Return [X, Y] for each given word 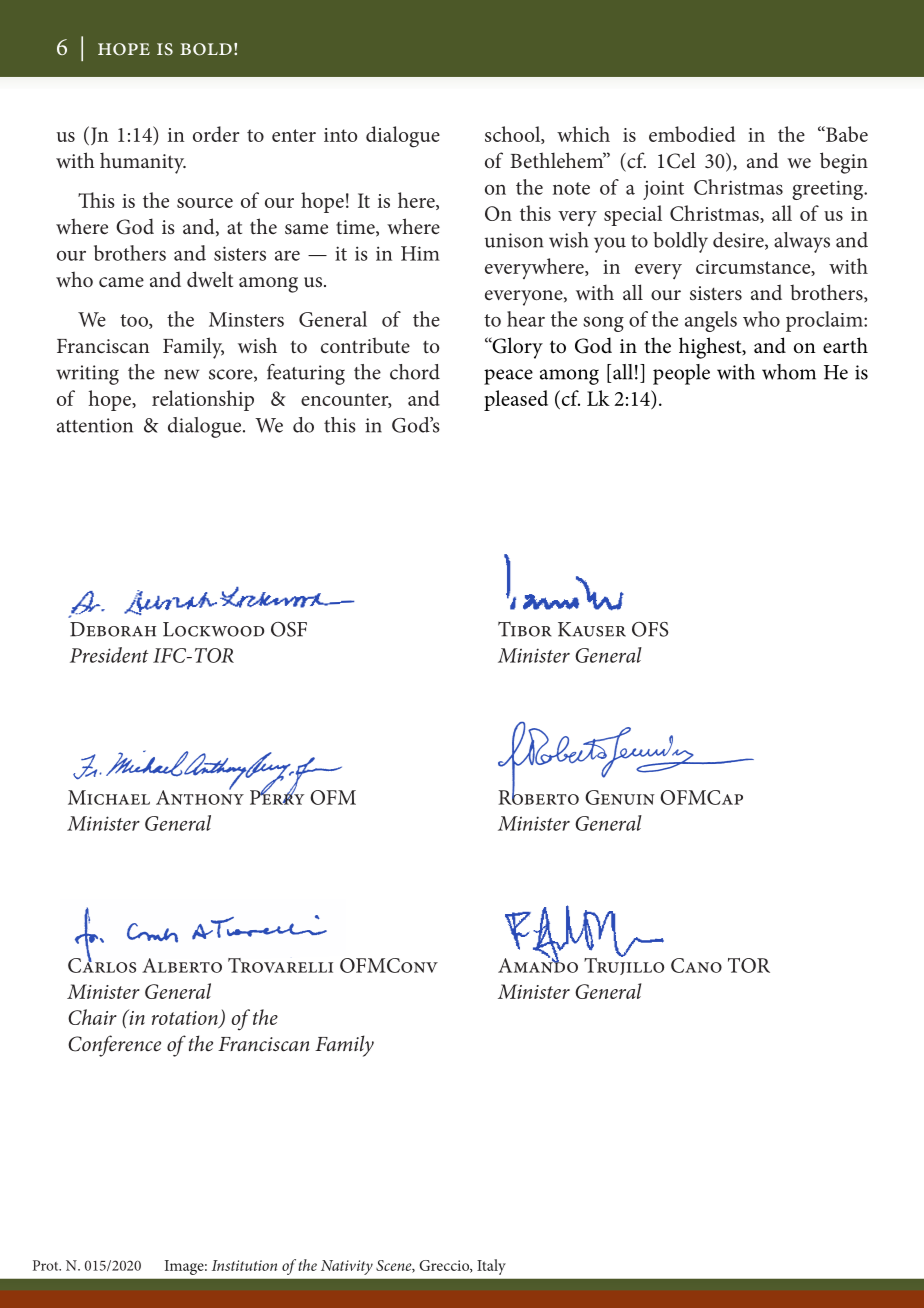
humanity [143, 163]
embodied [692, 134]
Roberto [538, 796]
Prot [47, 1265]
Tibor [525, 629]
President [109, 655]
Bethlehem [558, 160]
